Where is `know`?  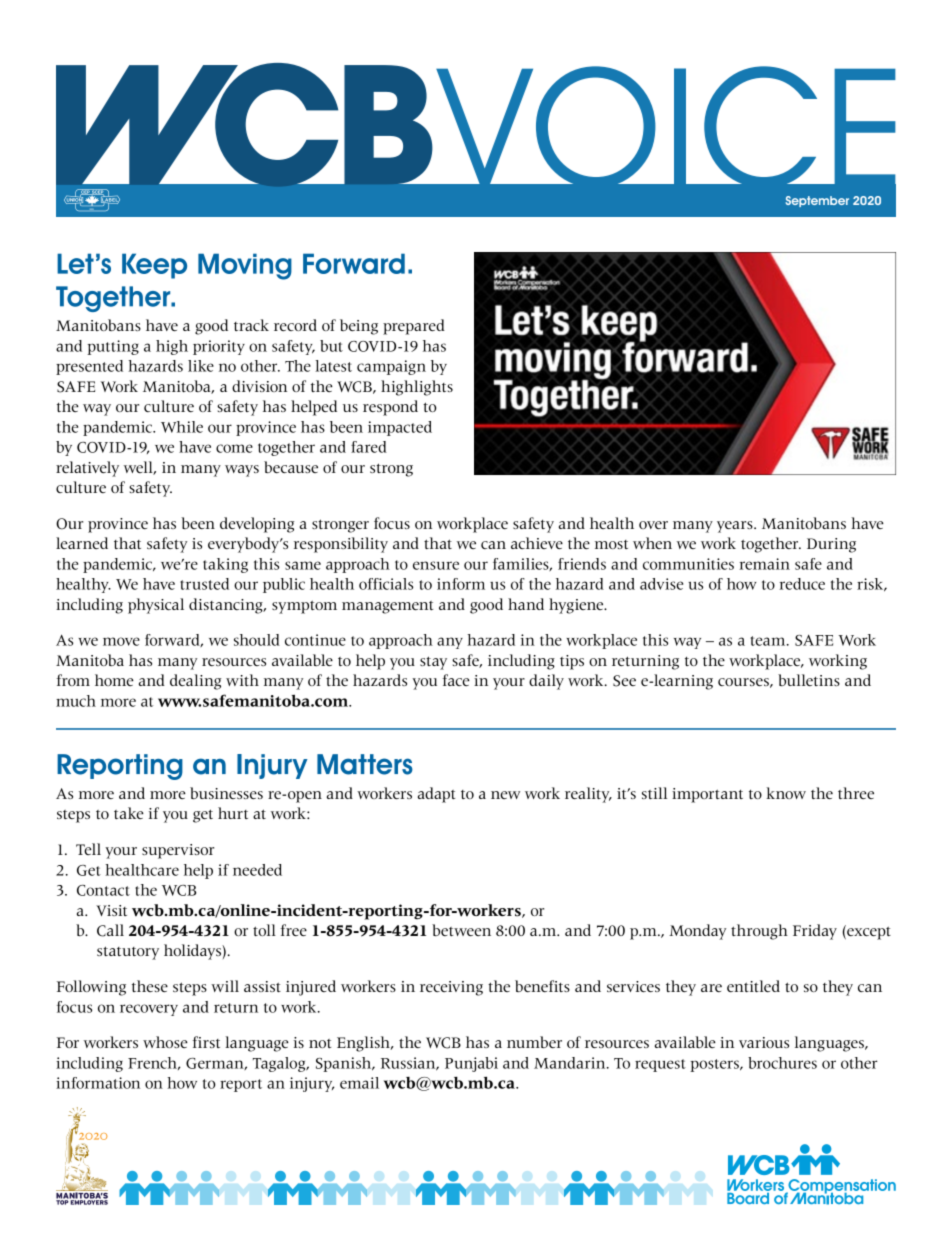
know is located at coordinates (786, 793).
